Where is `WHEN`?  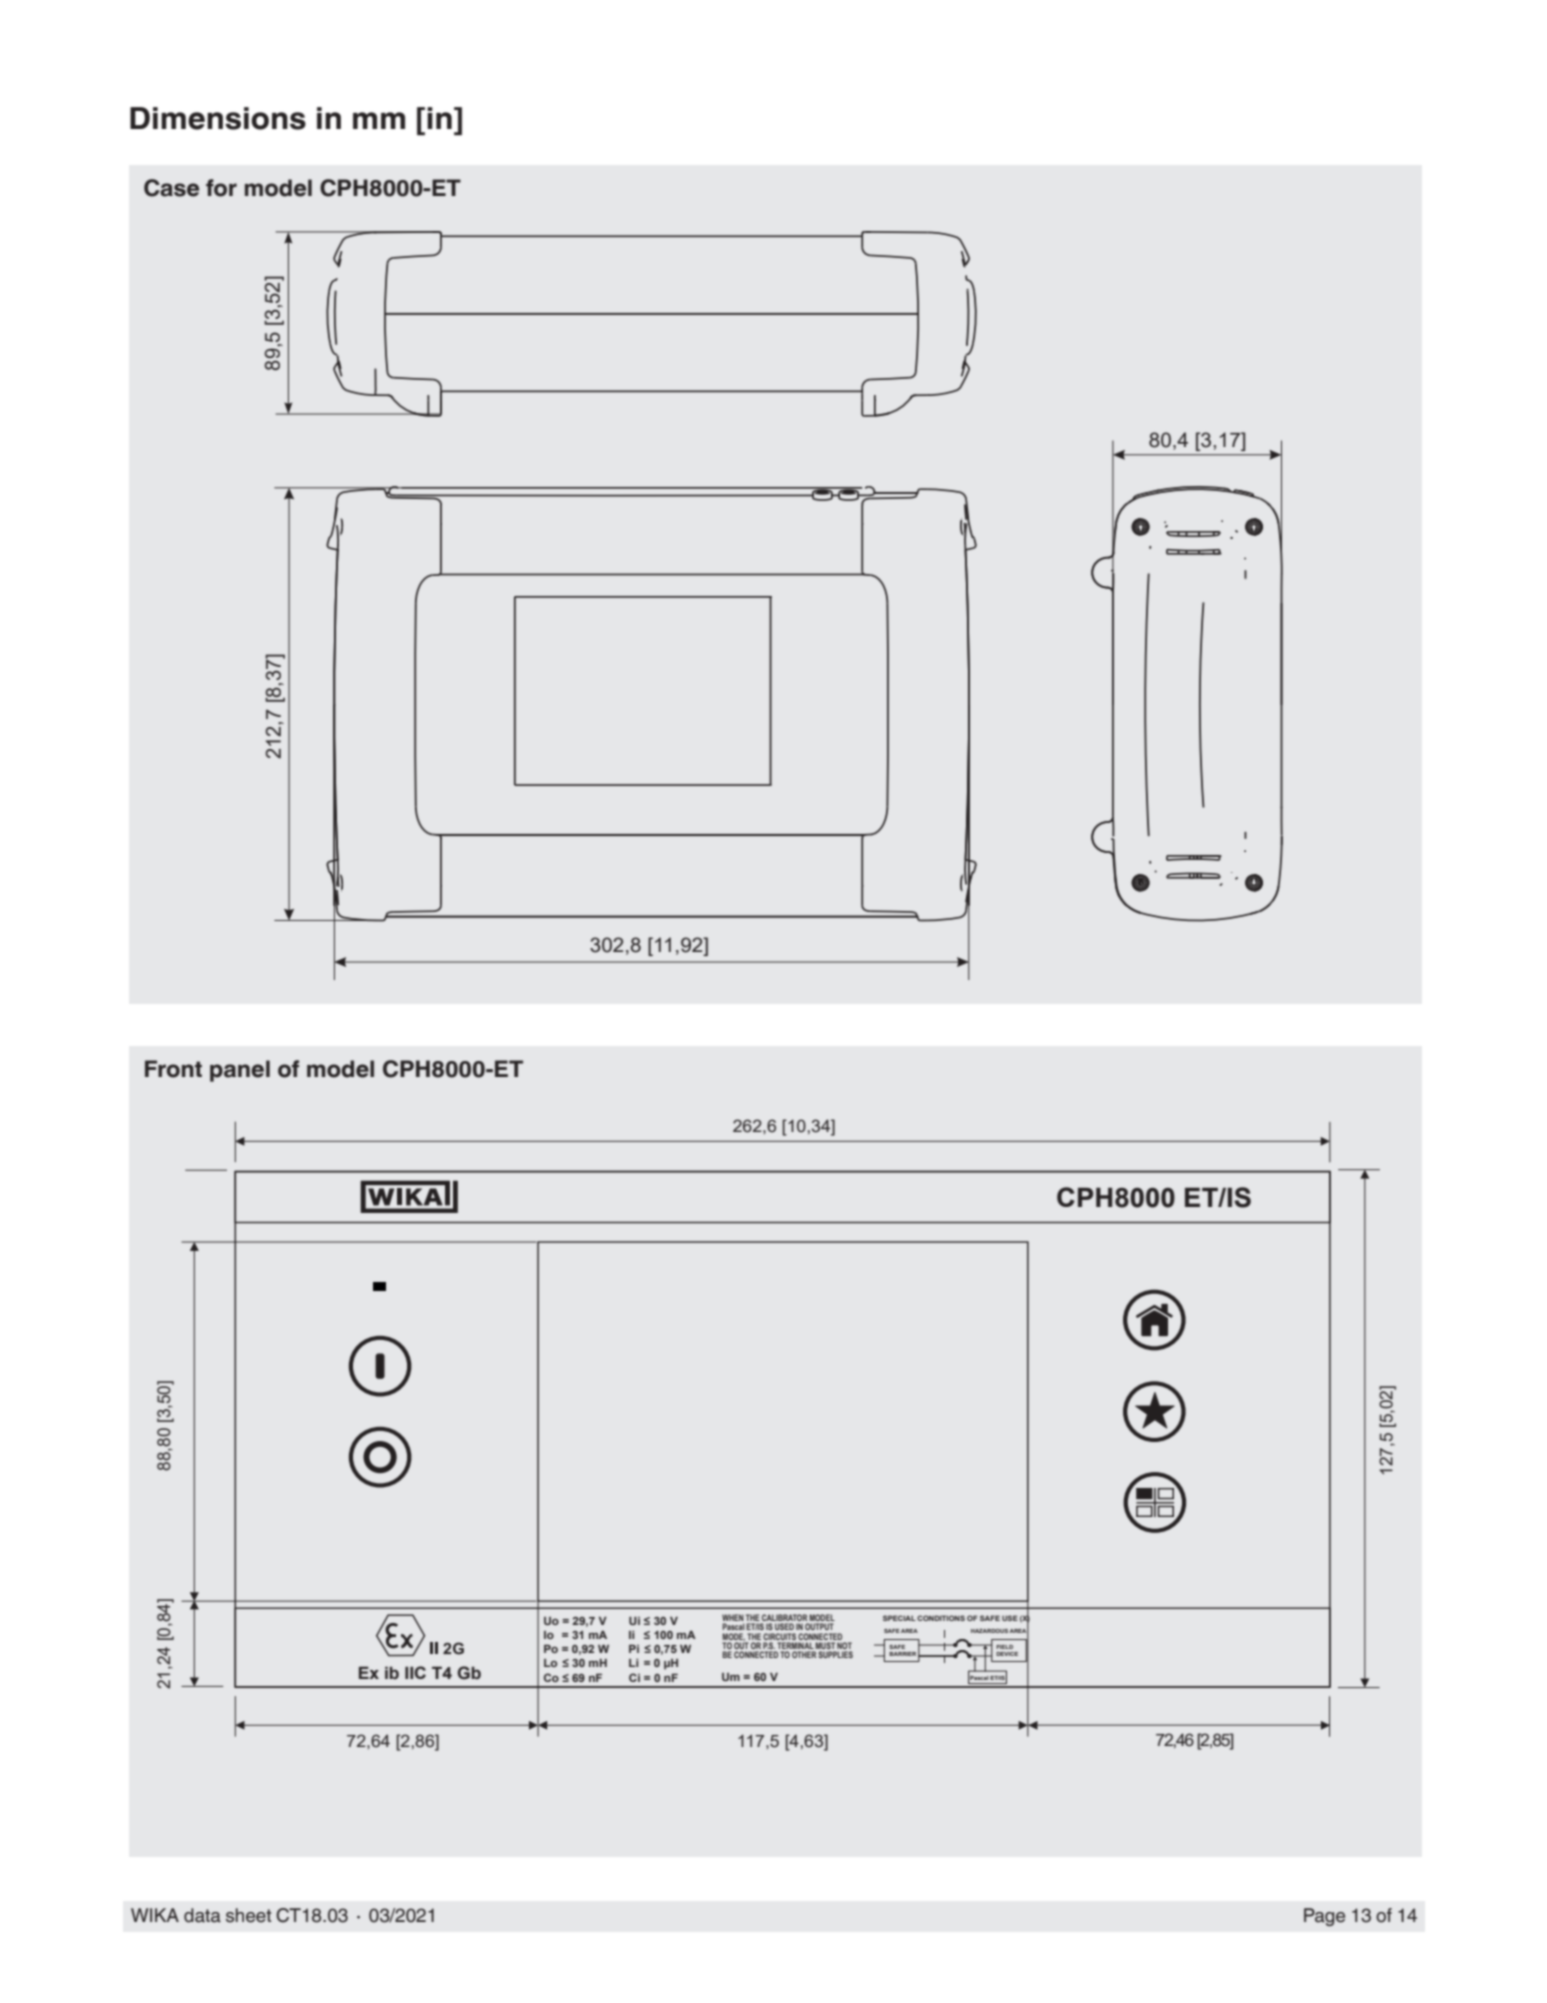
WHEN is located at coordinates (733, 1619).
